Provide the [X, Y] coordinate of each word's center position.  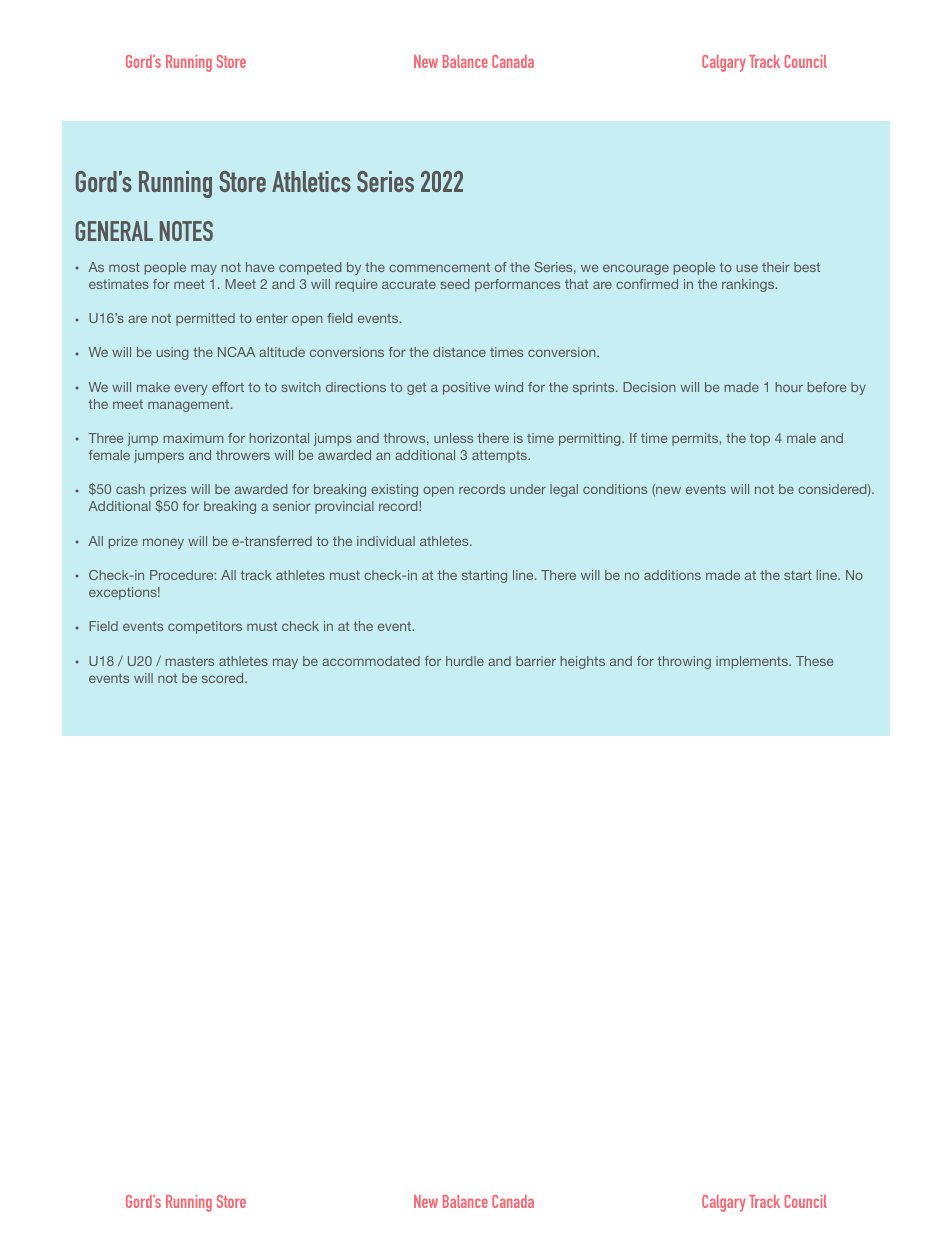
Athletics [311, 181]
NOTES [186, 231]
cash [130, 489]
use [747, 268]
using [172, 353]
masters [189, 661]
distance [459, 352]
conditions [615, 489]
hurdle [465, 661]
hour [789, 387]
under [528, 489]
